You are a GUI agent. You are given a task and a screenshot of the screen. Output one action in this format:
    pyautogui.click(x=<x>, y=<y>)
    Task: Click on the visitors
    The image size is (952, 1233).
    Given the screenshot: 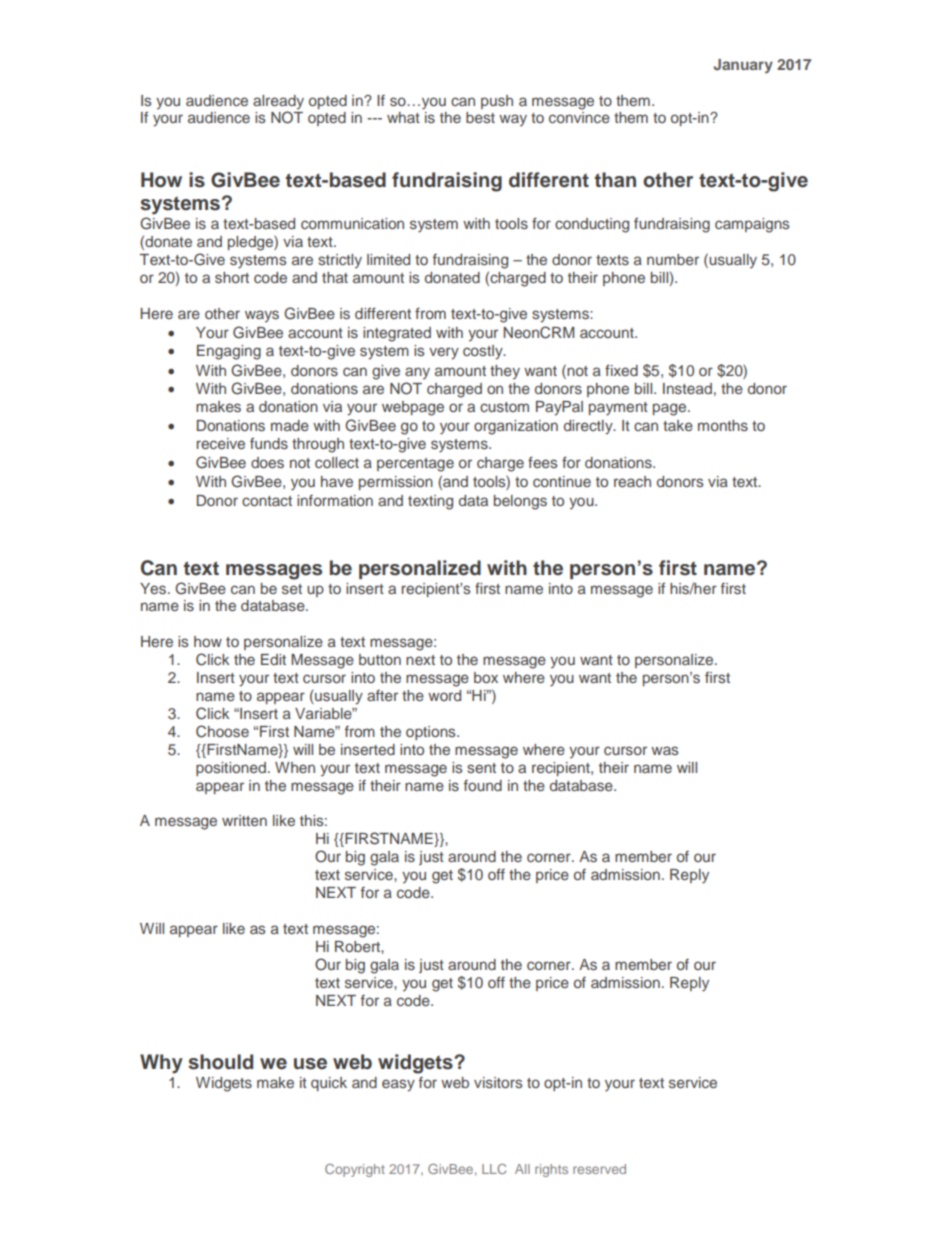 What is the action you would take?
    pyautogui.click(x=498, y=1082)
